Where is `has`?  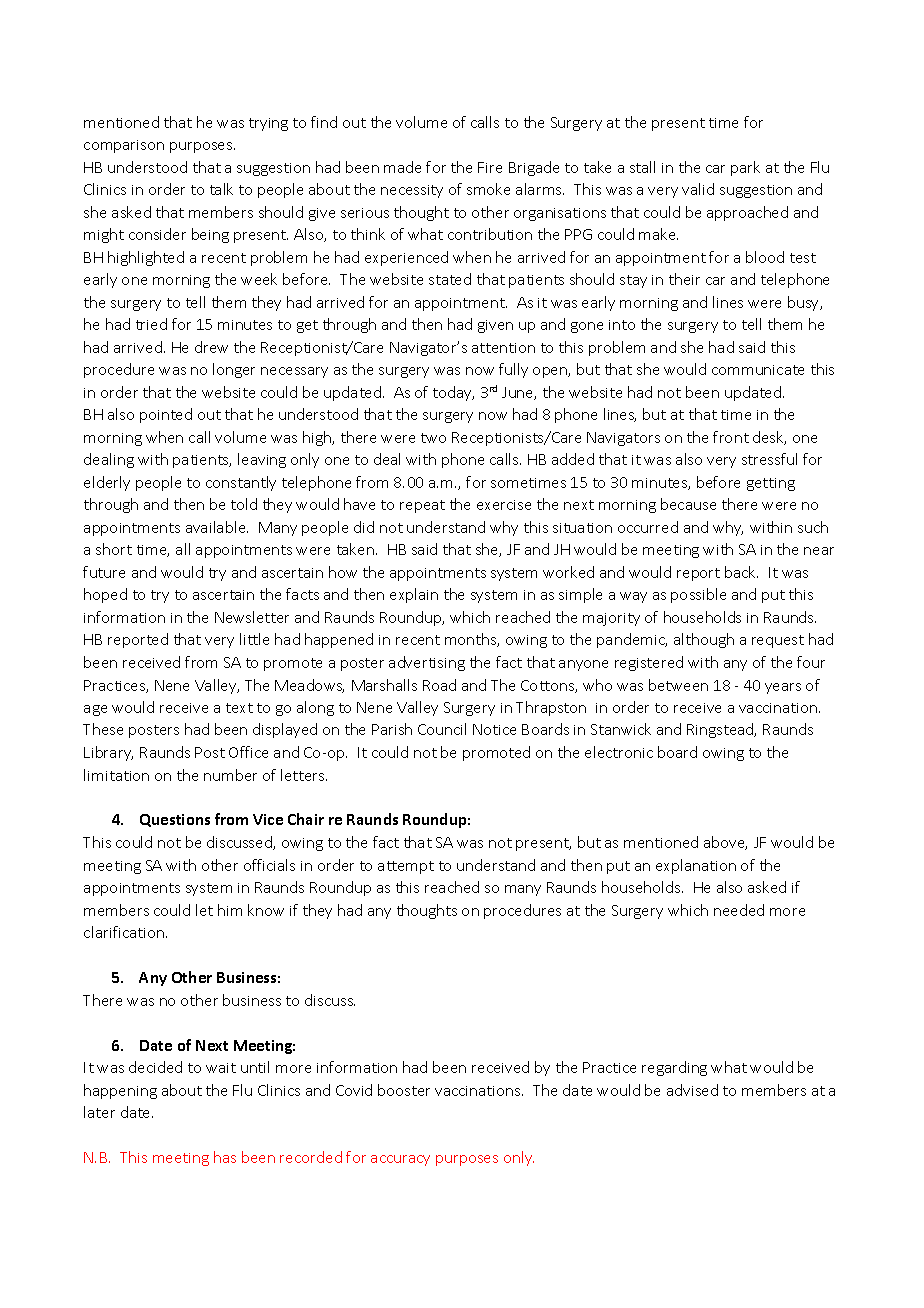
has is located at coordinates (225, 1157).
